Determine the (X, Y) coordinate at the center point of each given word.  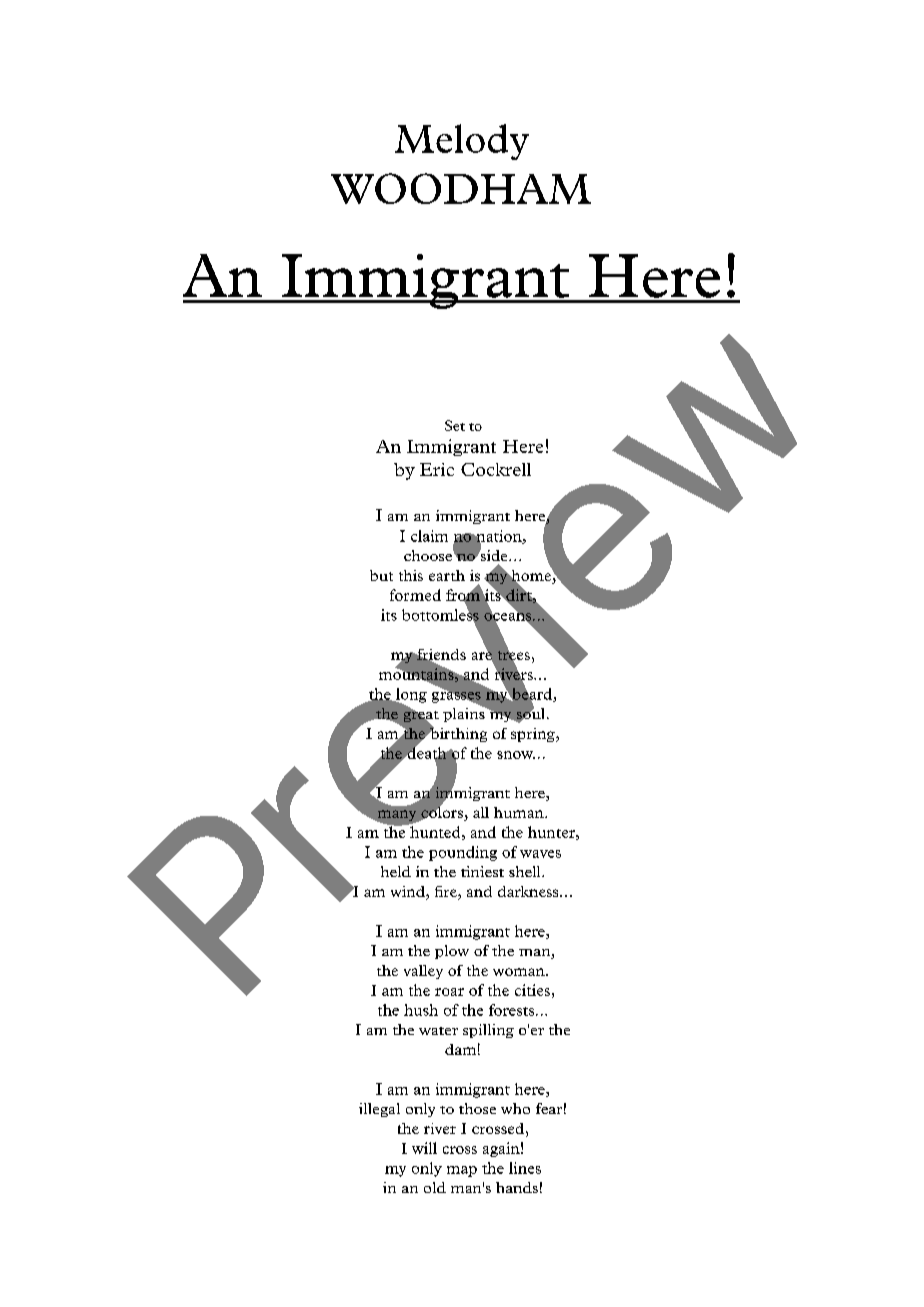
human (520, 812)
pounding (463, 853)
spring (534, 735)
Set (455, 425)
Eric (437, 469)
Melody (462, 142)
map (462, 1171)
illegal (379, 1110)
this (411, 575)
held (396, 871)
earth (447, 575)
